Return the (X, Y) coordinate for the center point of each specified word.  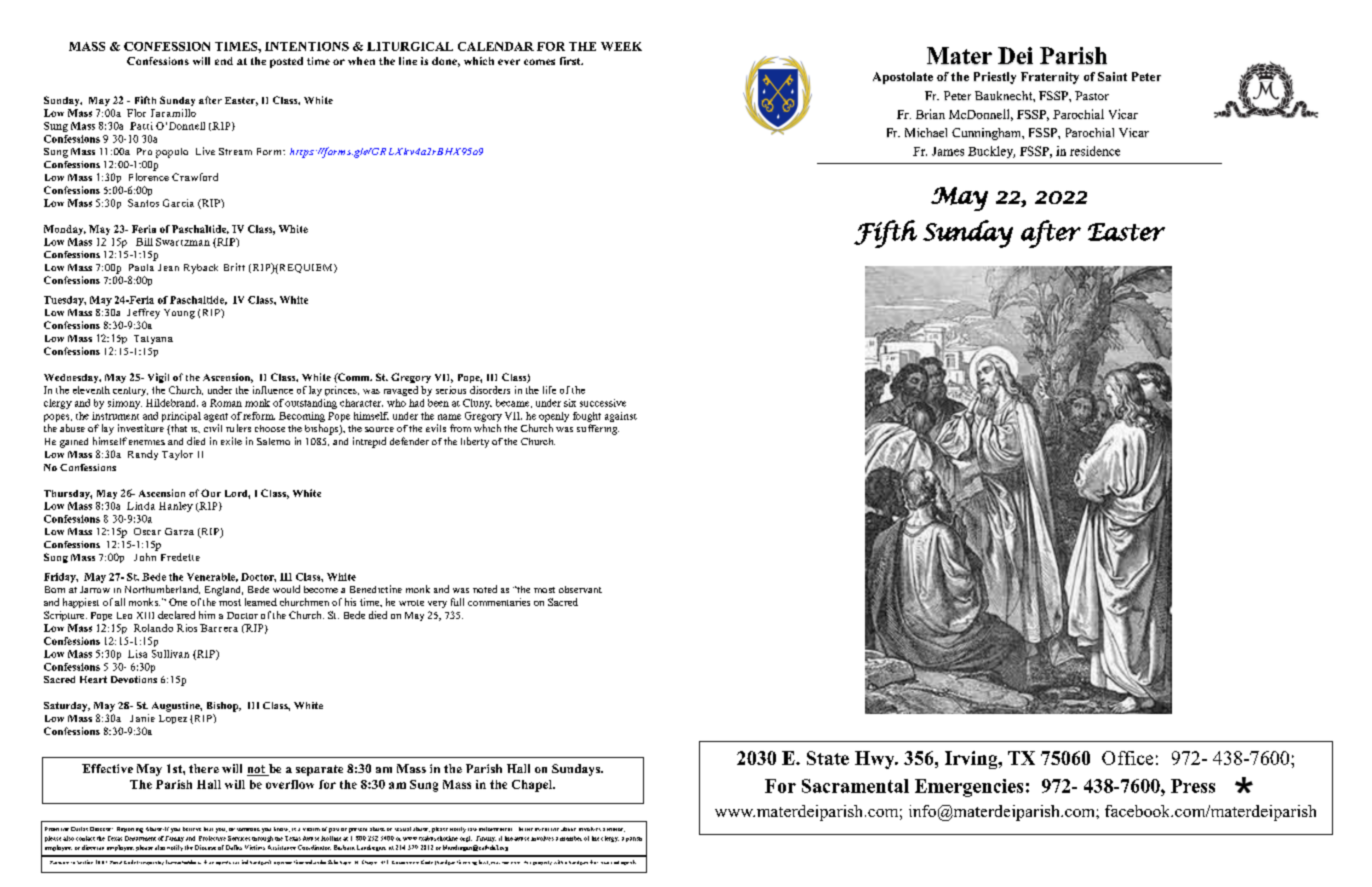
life (549, 390)
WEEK (621, 46)
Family (174, 839)
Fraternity (1050, 78)
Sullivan (170, 654)
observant (580, 589)
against (621, 417)
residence (1095, 151)
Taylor (177, 455)
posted (286, 62)
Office (1127, 758)
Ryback (201, 269)
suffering (598, 429)
